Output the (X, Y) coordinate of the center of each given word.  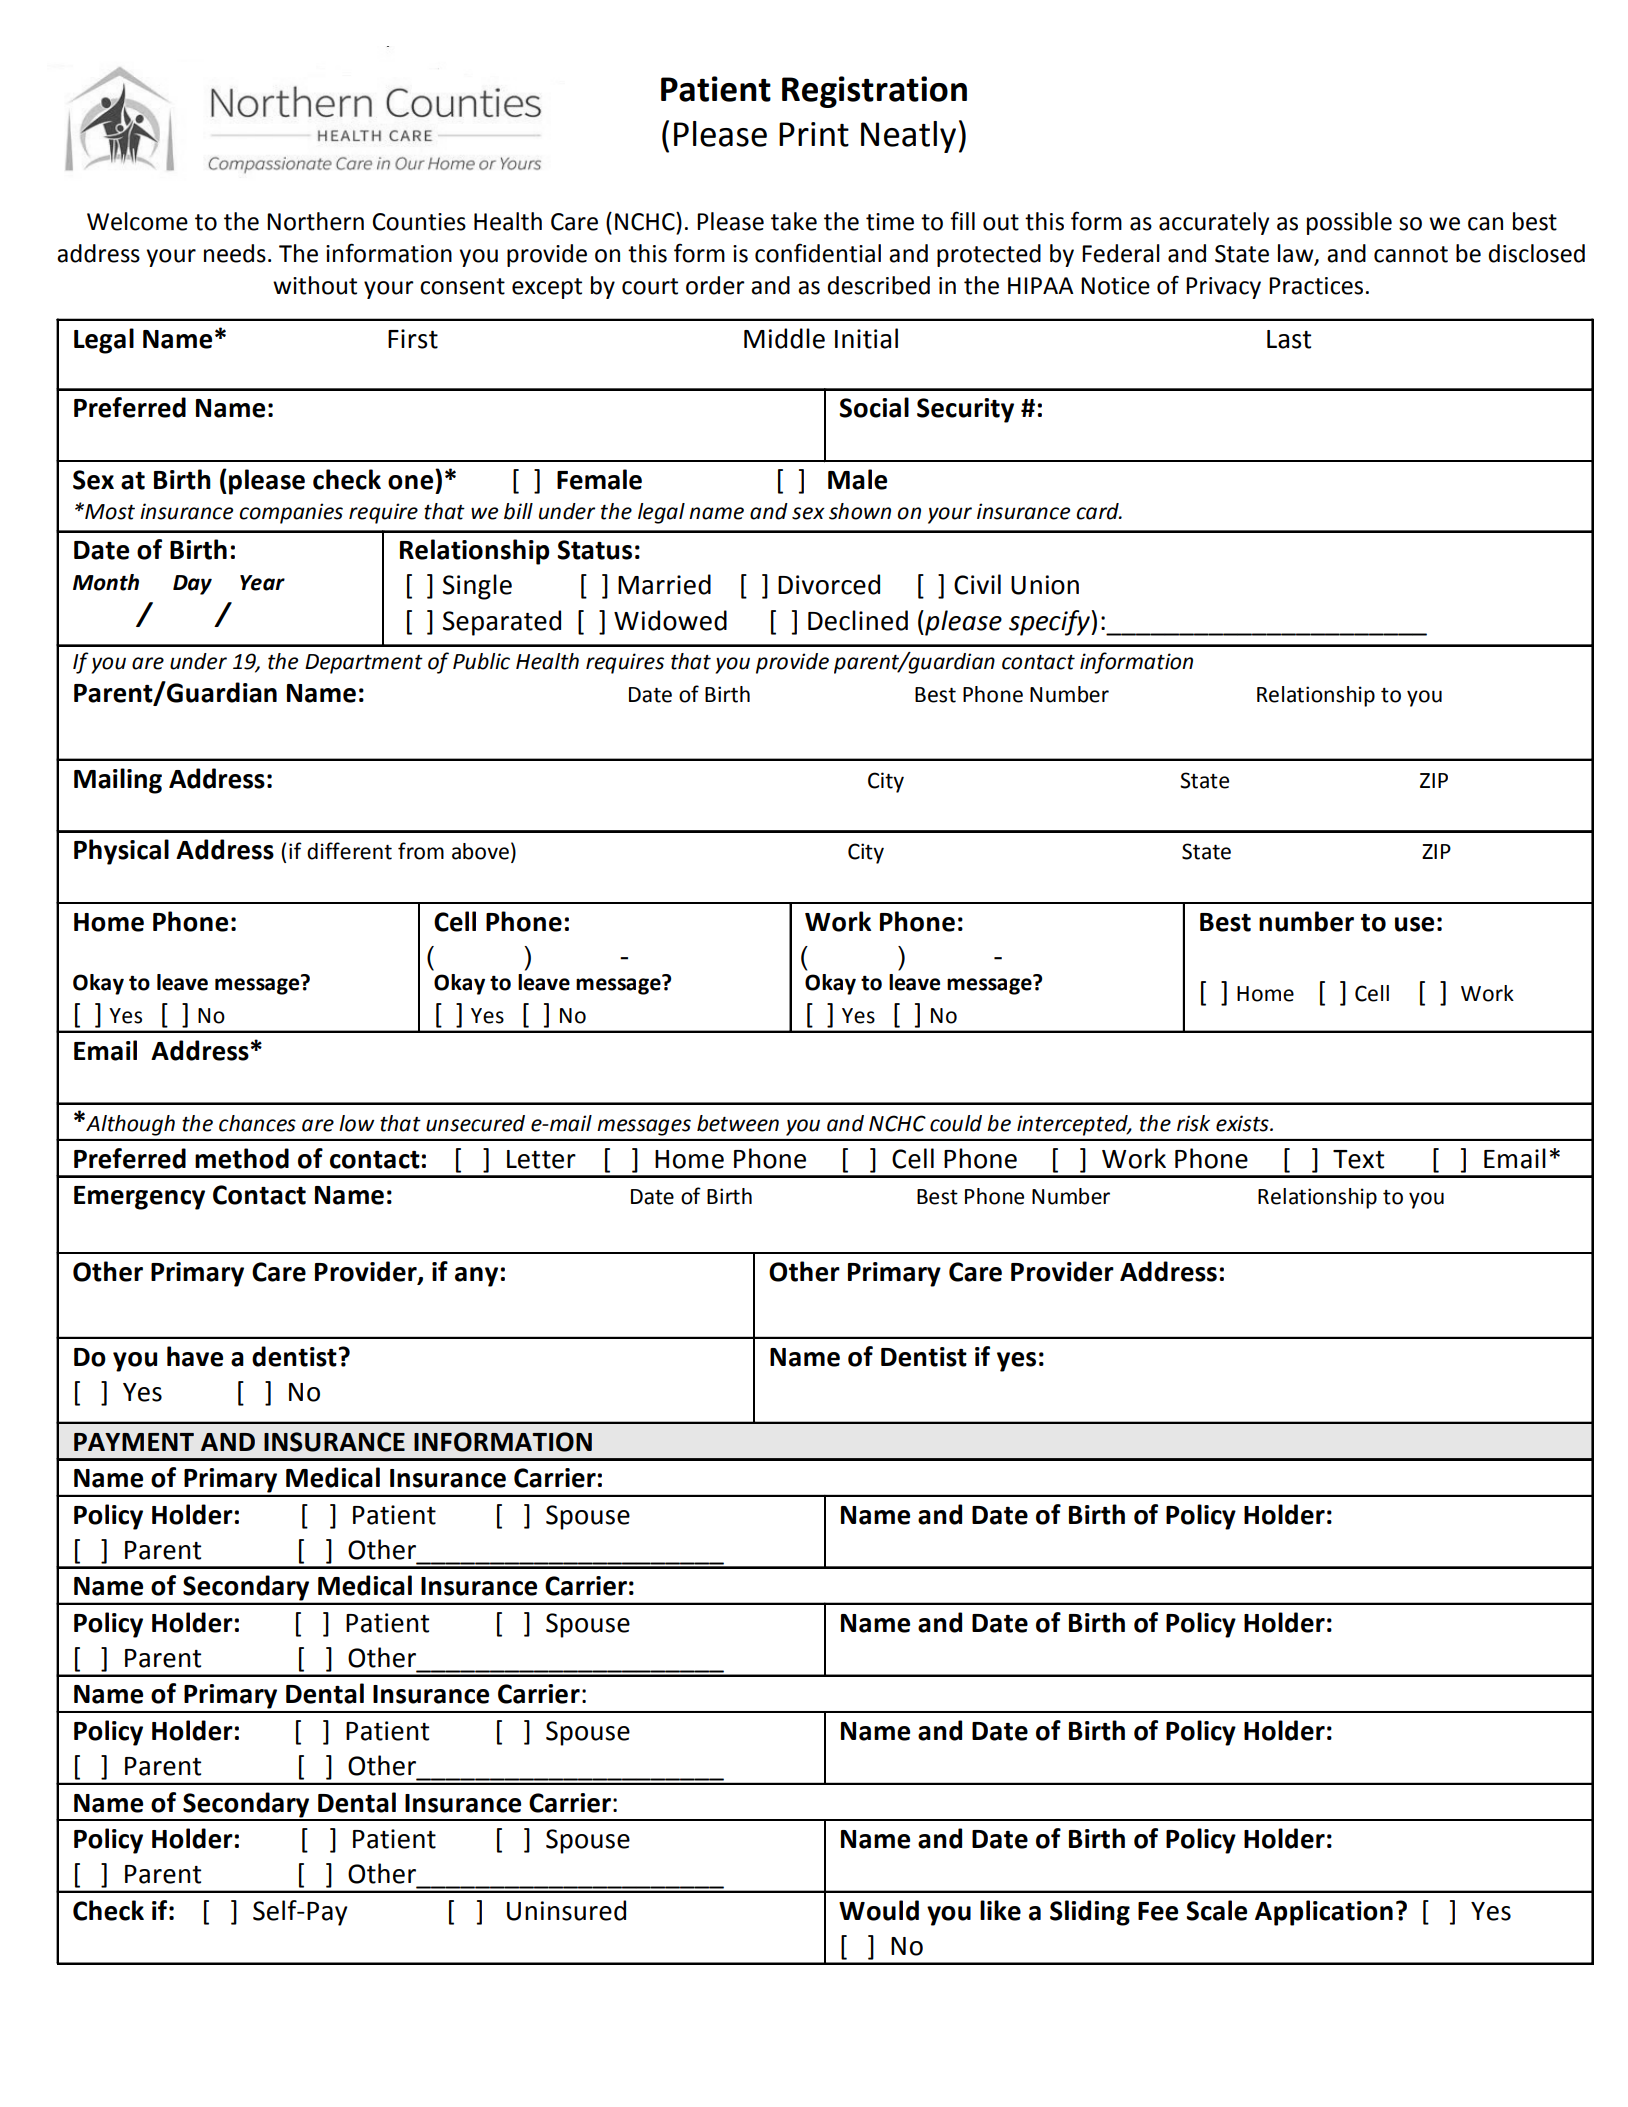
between (738, 1123)
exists (1243, 1123)
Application (1324, 1913)
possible (1349, 223)
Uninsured (566, 1910)
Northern (315, 221)
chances (257, 1123)
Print (814, 134)
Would (879, 1910)
